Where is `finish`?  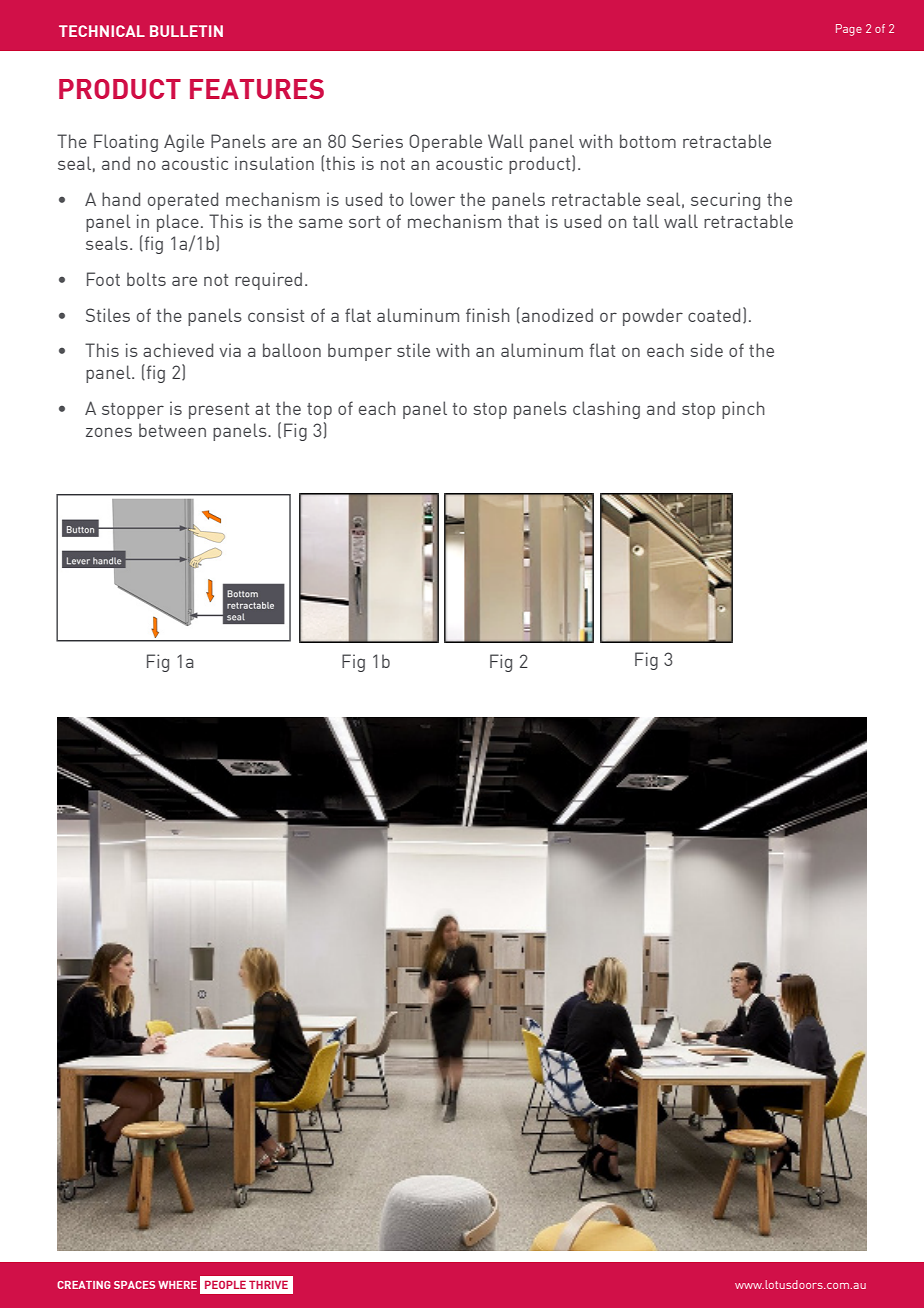 finish is located at coordinates (488, 315).
